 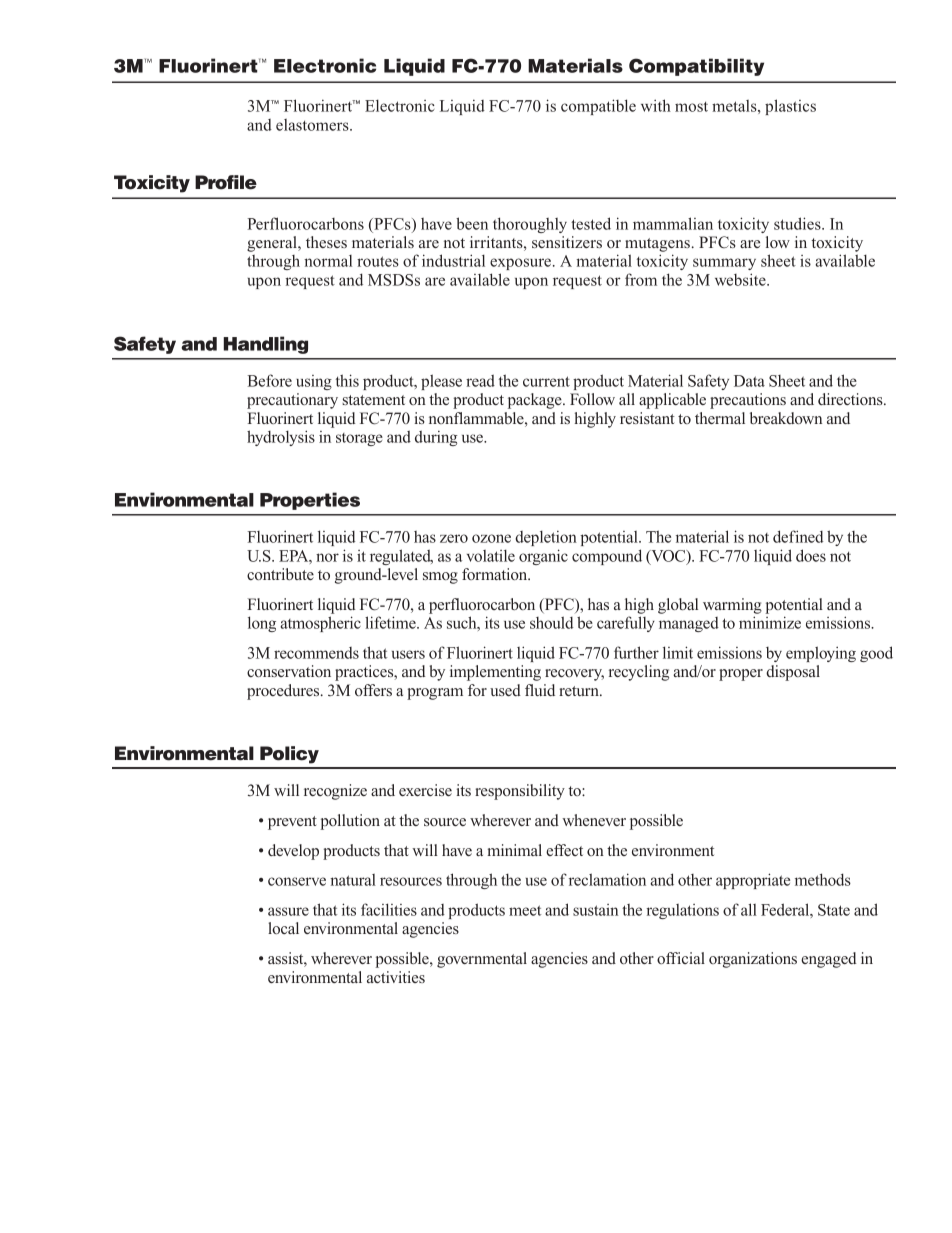 I want to click on current, so click(x=546, y=381).
